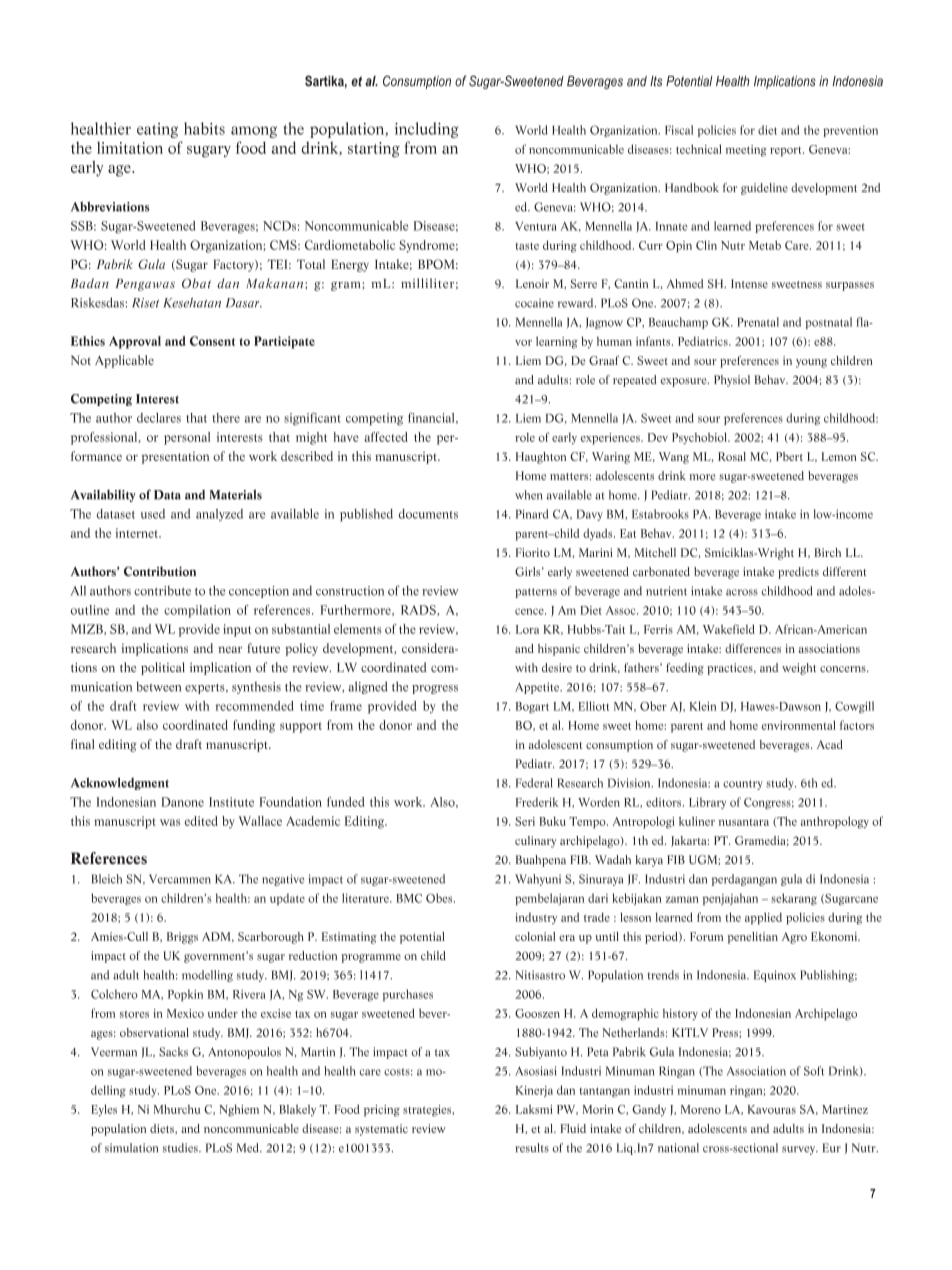 This screenshot has height=1270, width=952. Describe the element at coordinates (157, 130) in the screenshot. I see `eating` at that location.
